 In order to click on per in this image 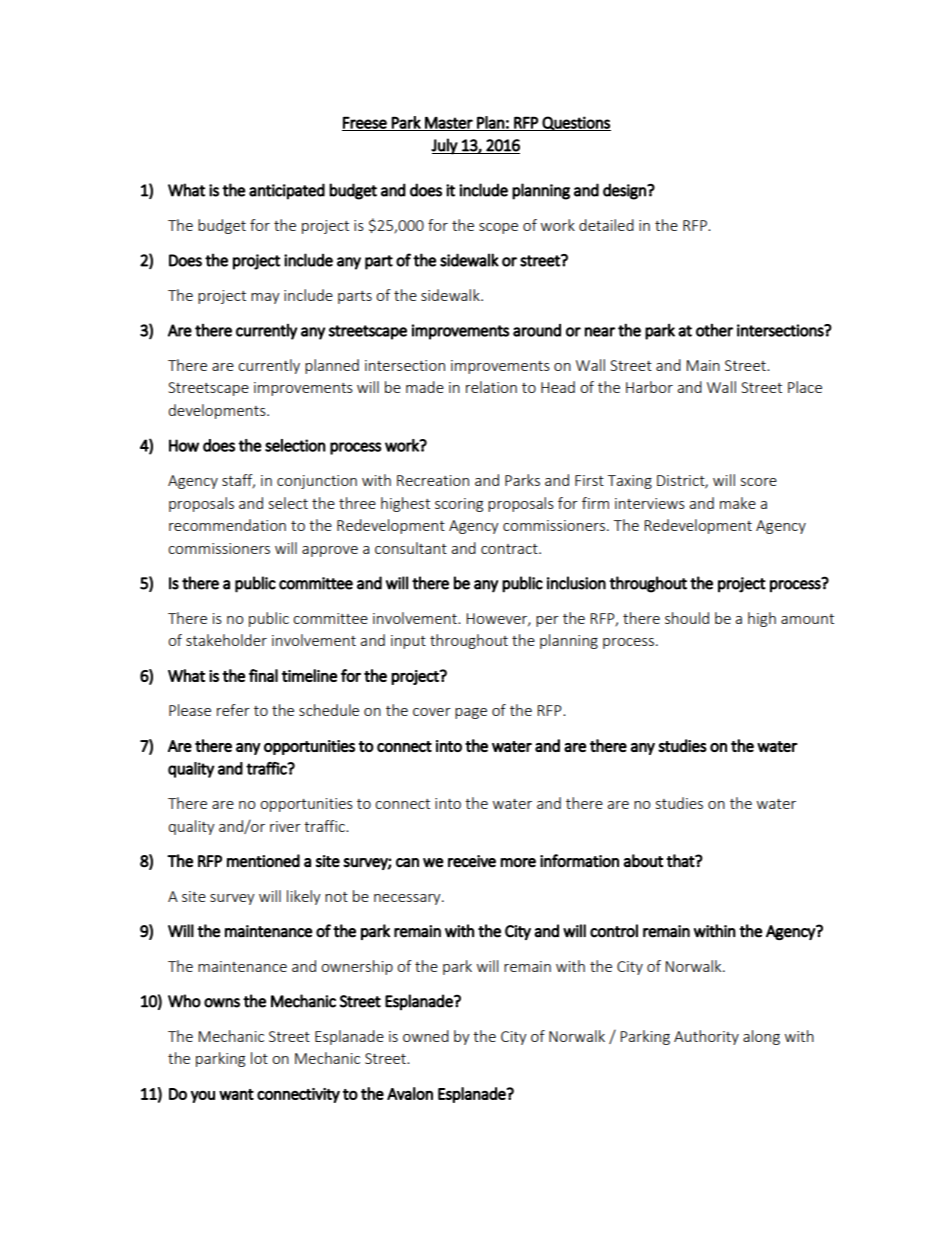, I will do `click(547, 621)`.
